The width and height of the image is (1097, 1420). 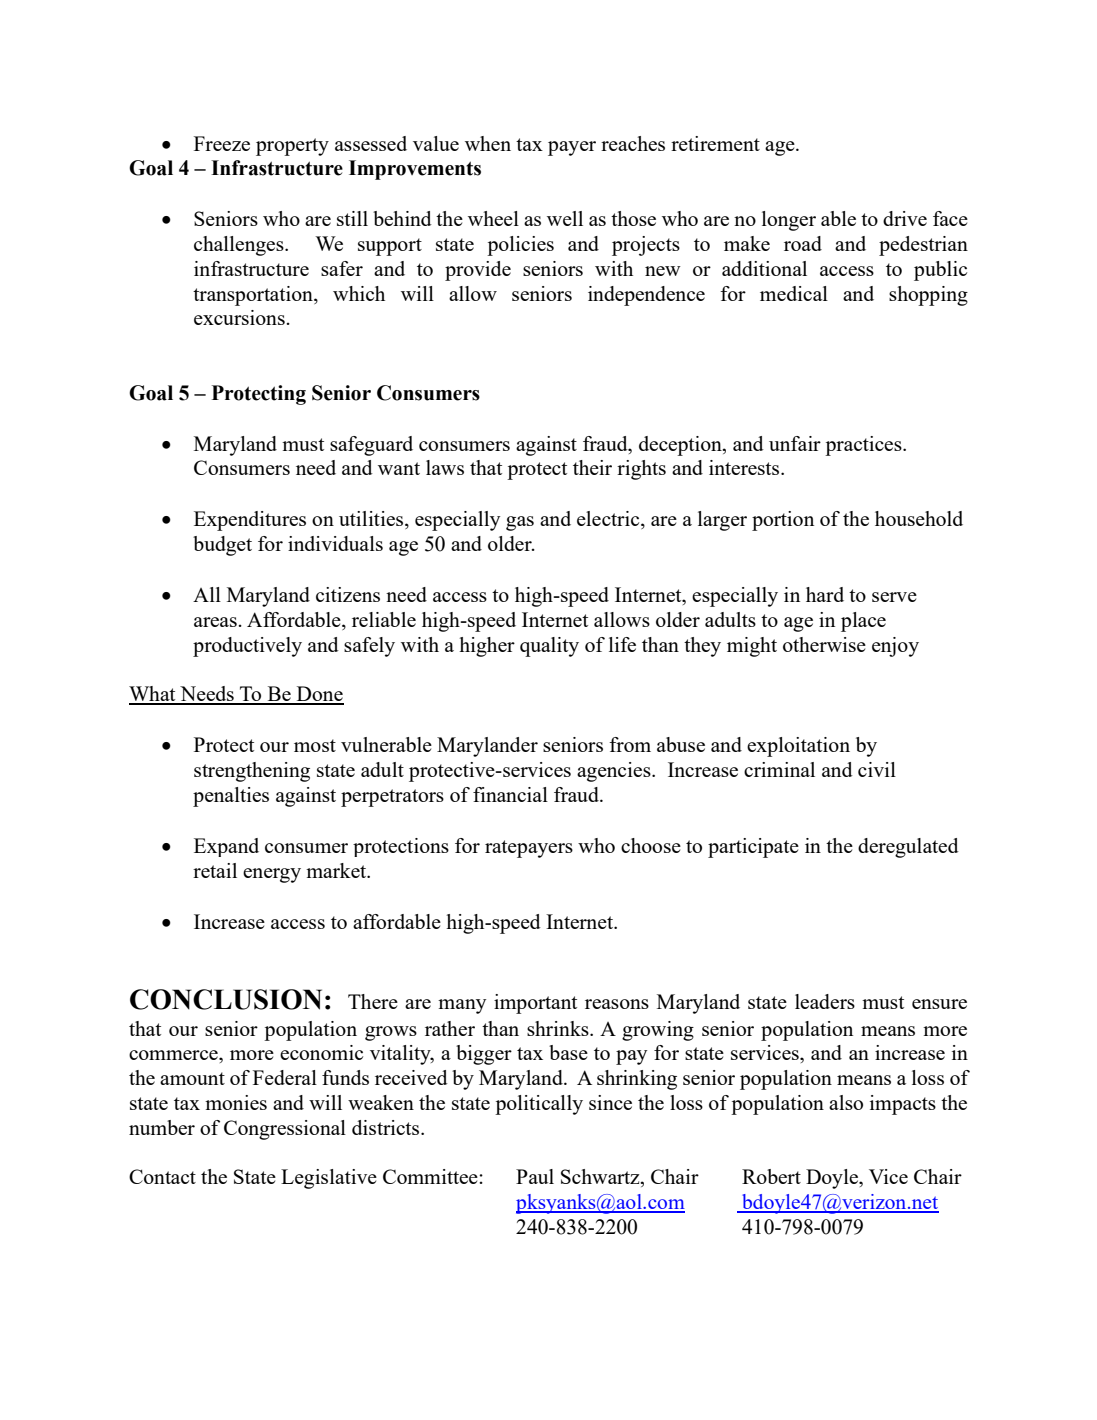 What do you see at coordinates (824, 644) in the image?
I see `otherwise` at bounding box center [824, 644].
